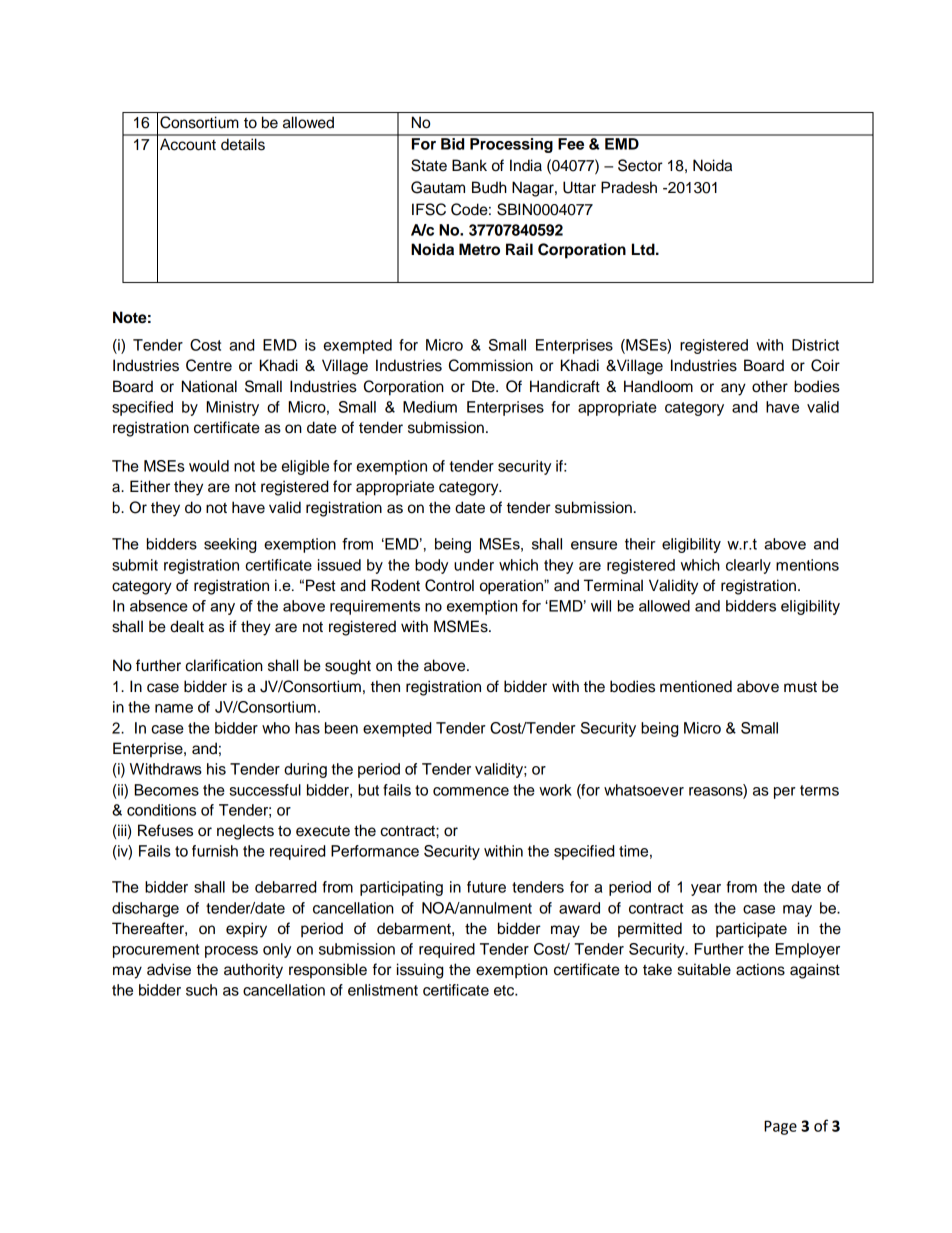  I want to click on State, so click(429, 165).
